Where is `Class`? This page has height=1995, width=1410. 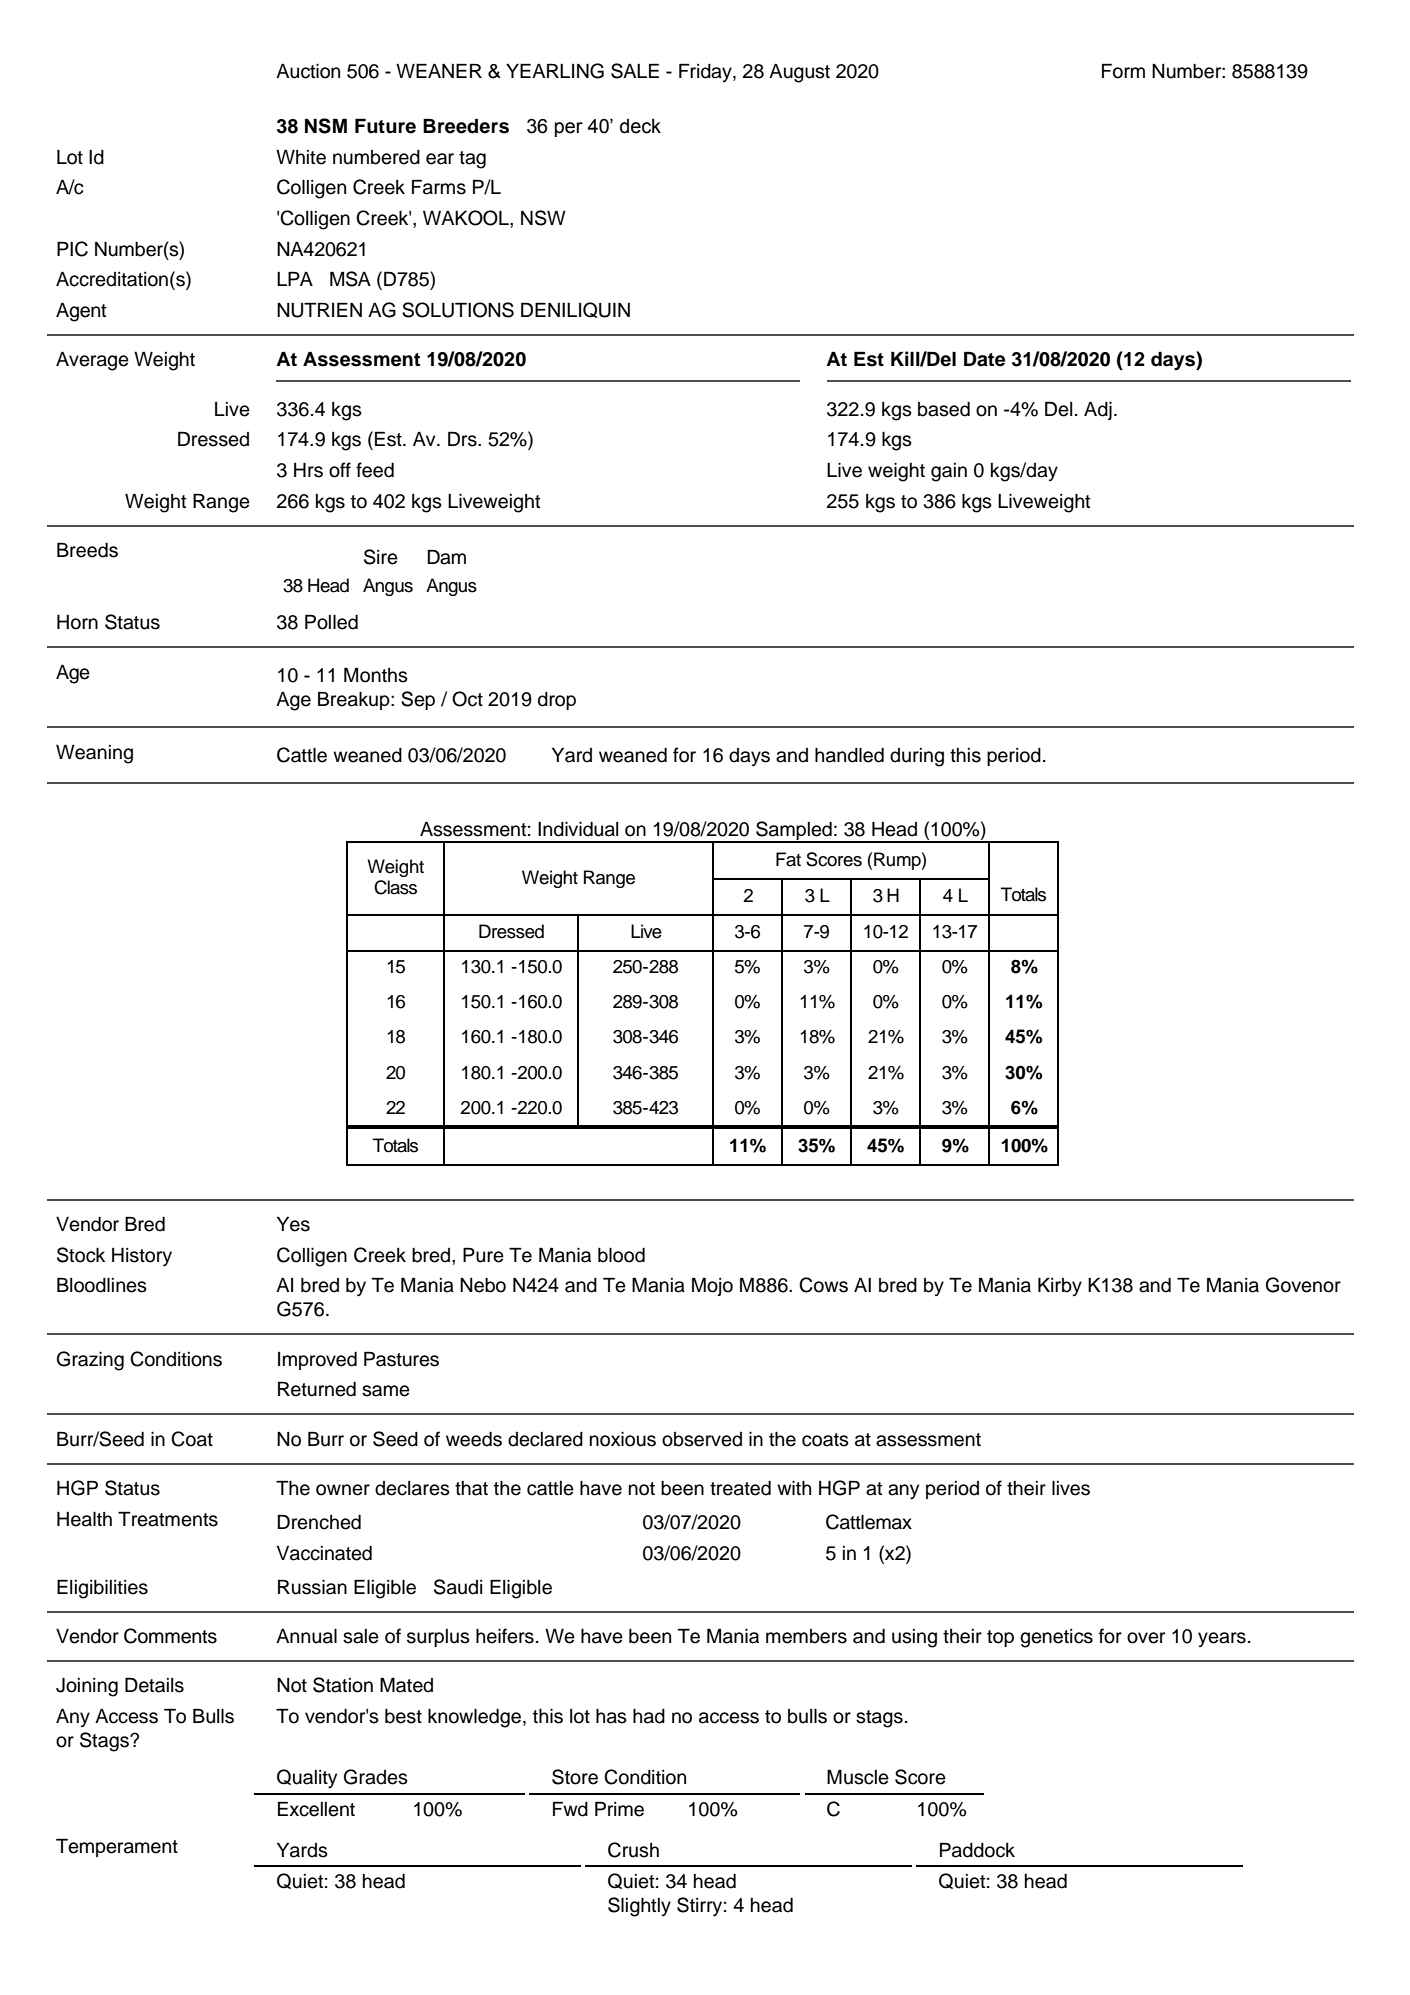 Class is located at coordinates (395, 887).
